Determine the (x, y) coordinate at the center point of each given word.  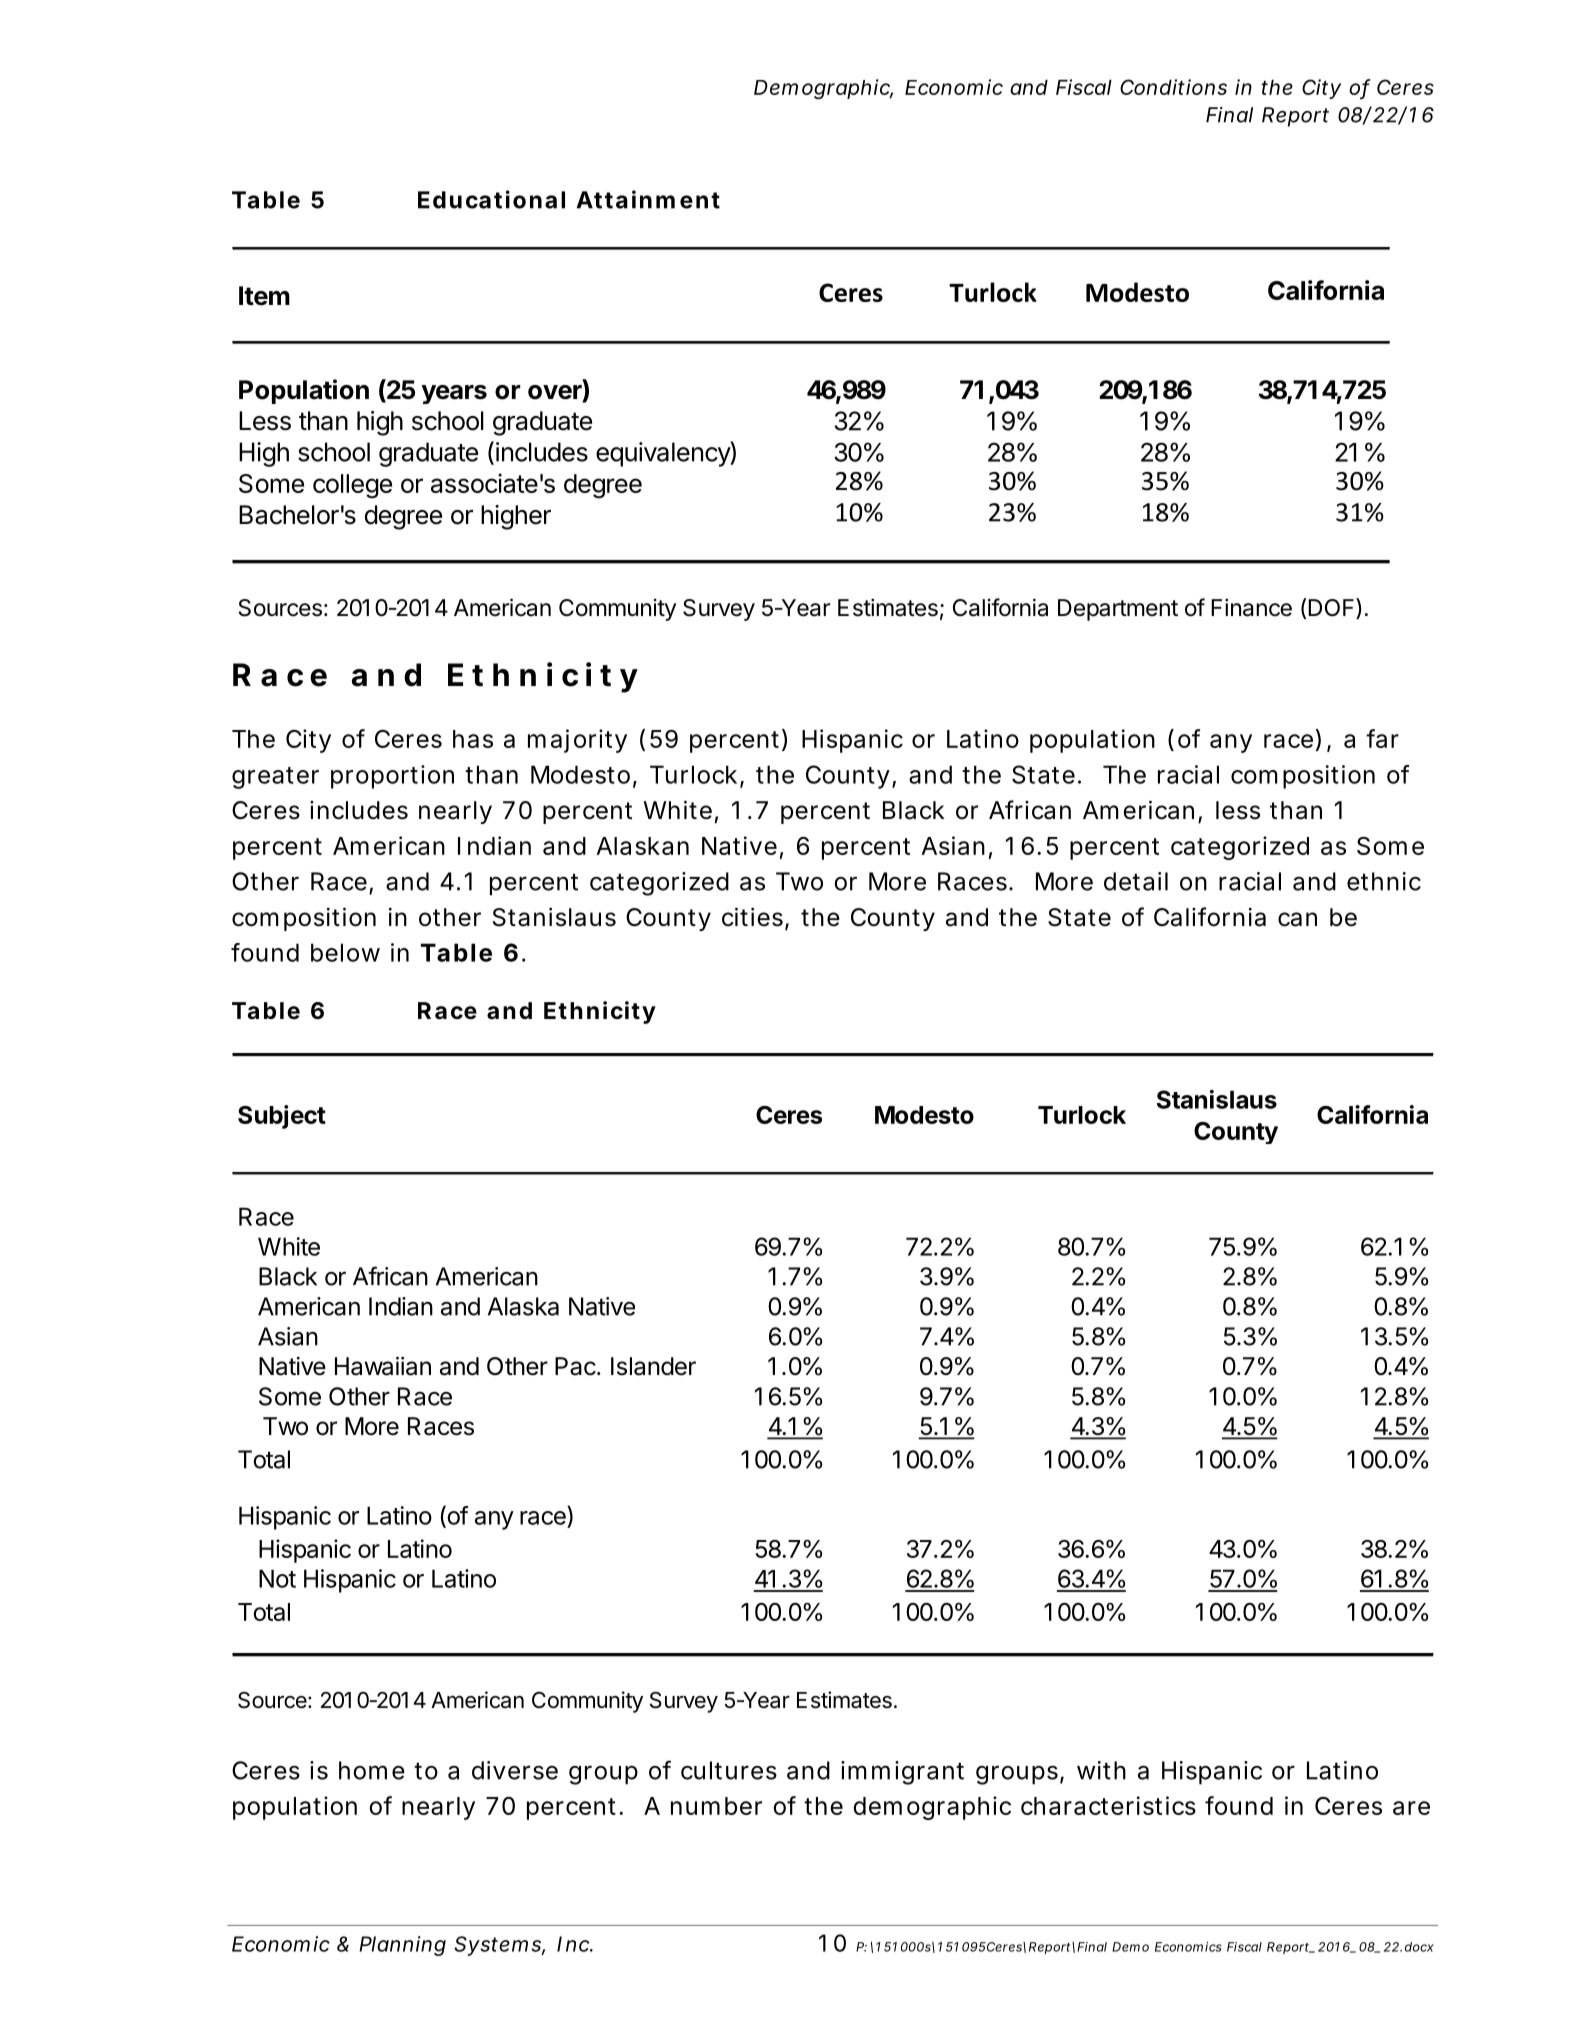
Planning (402, 1946)
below (345, 952)
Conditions (1173, 87)
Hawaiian (383, 1366)
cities (754, 918)
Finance (1251, 608)
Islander (653, 1366)
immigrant (902, 1773)
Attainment (648, 199)
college (352, 486)
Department (1118, 610)
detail (1136, 881)
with (1101, 1770)
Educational (491, 199)
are (1411, 1808)
